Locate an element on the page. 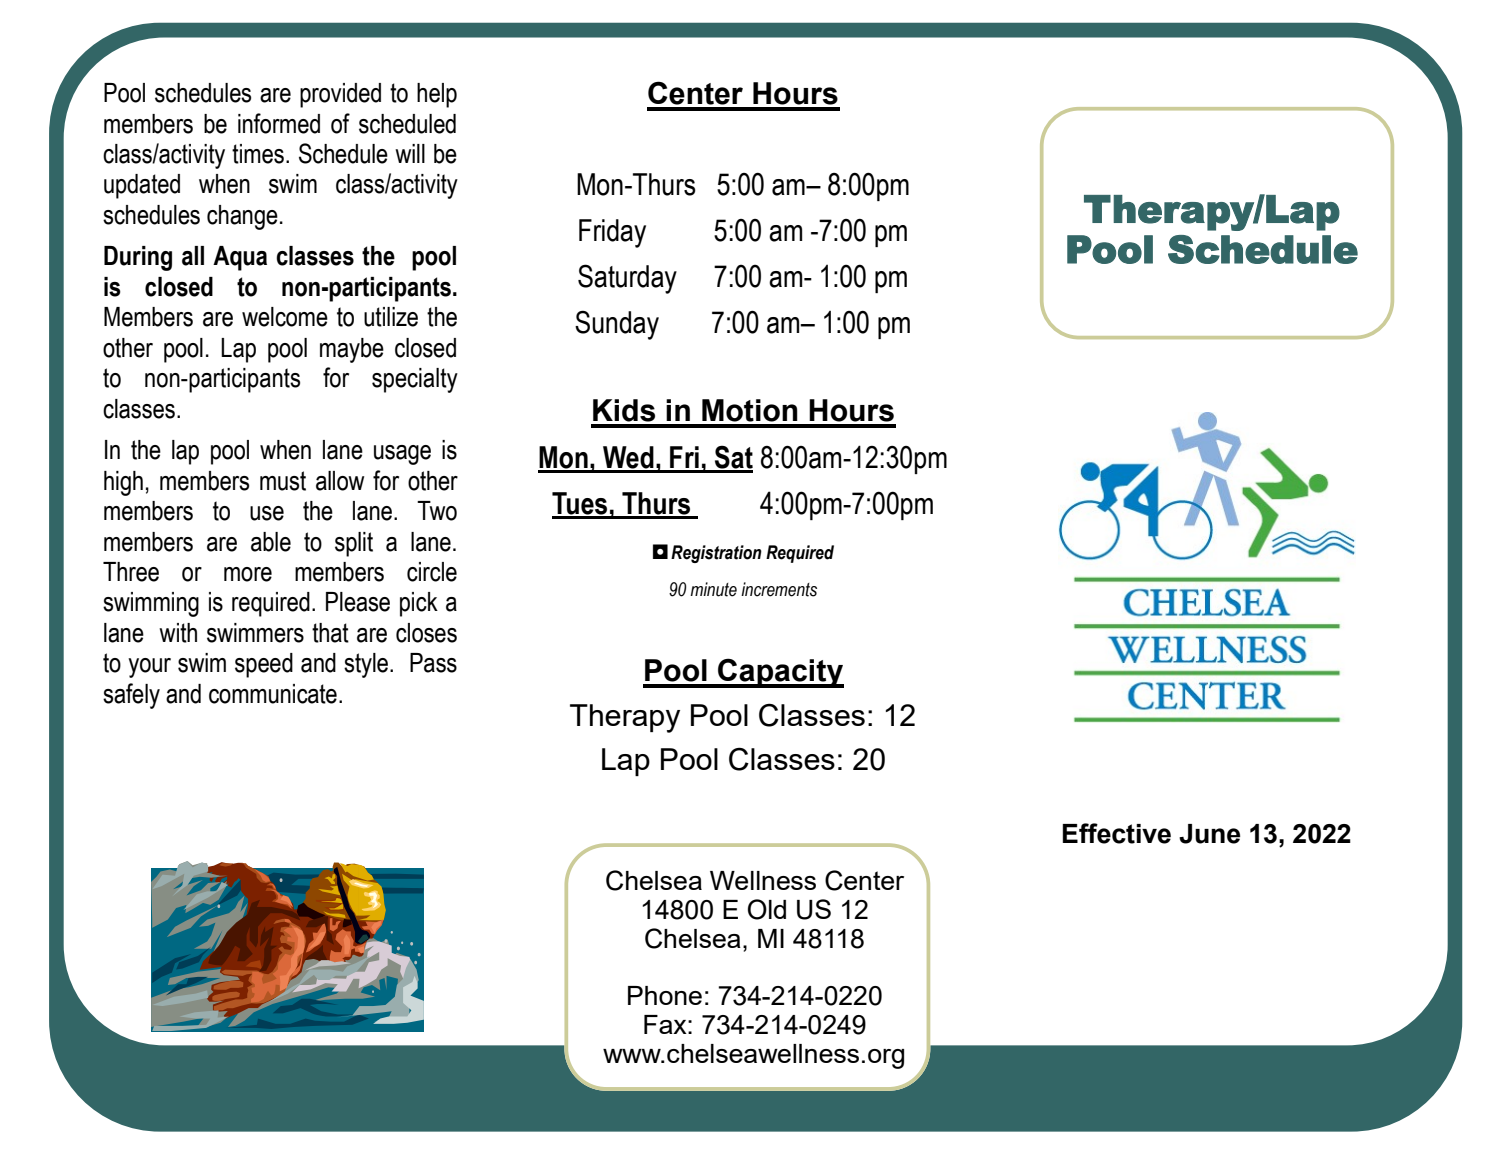  Old is located at coordinates (767, 909).
